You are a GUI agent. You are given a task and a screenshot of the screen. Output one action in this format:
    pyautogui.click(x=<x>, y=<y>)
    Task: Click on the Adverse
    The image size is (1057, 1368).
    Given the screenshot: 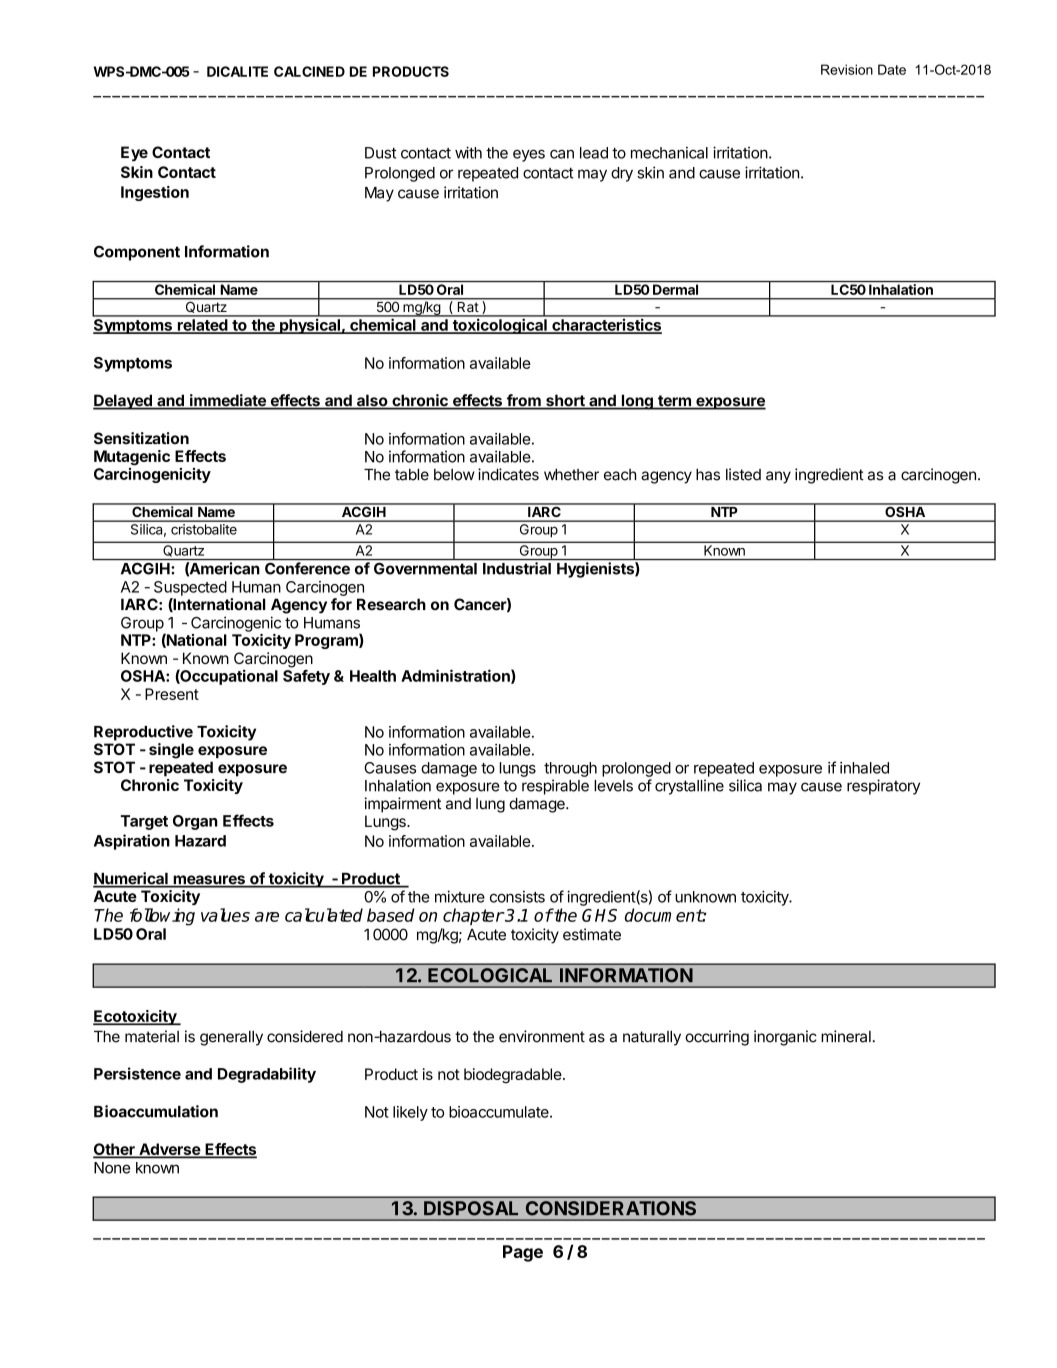 What is the action you would take?
    pyautogui.click(x=169, y=1150)
